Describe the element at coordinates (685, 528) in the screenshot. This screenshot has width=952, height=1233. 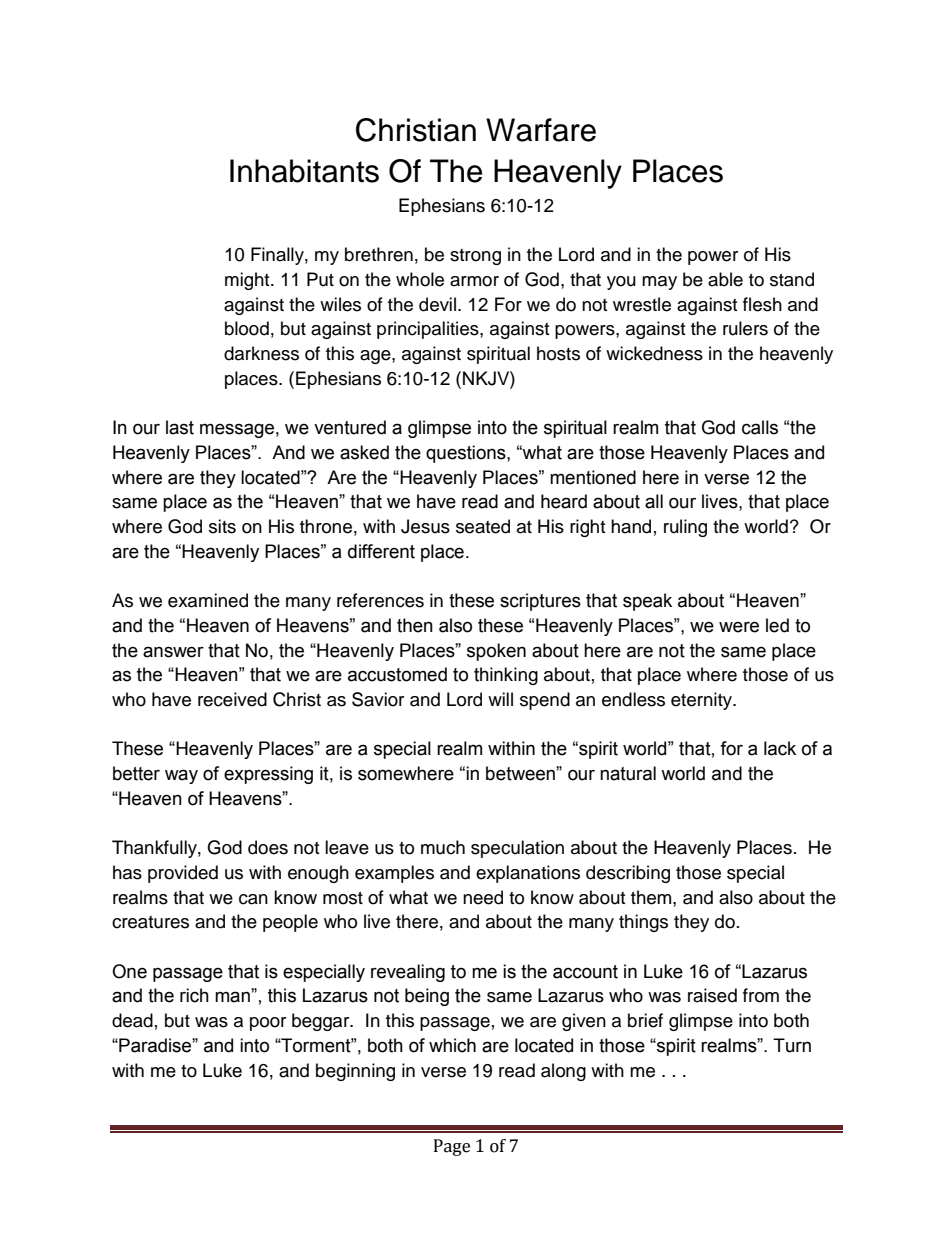
I see `ruling` at that location.
